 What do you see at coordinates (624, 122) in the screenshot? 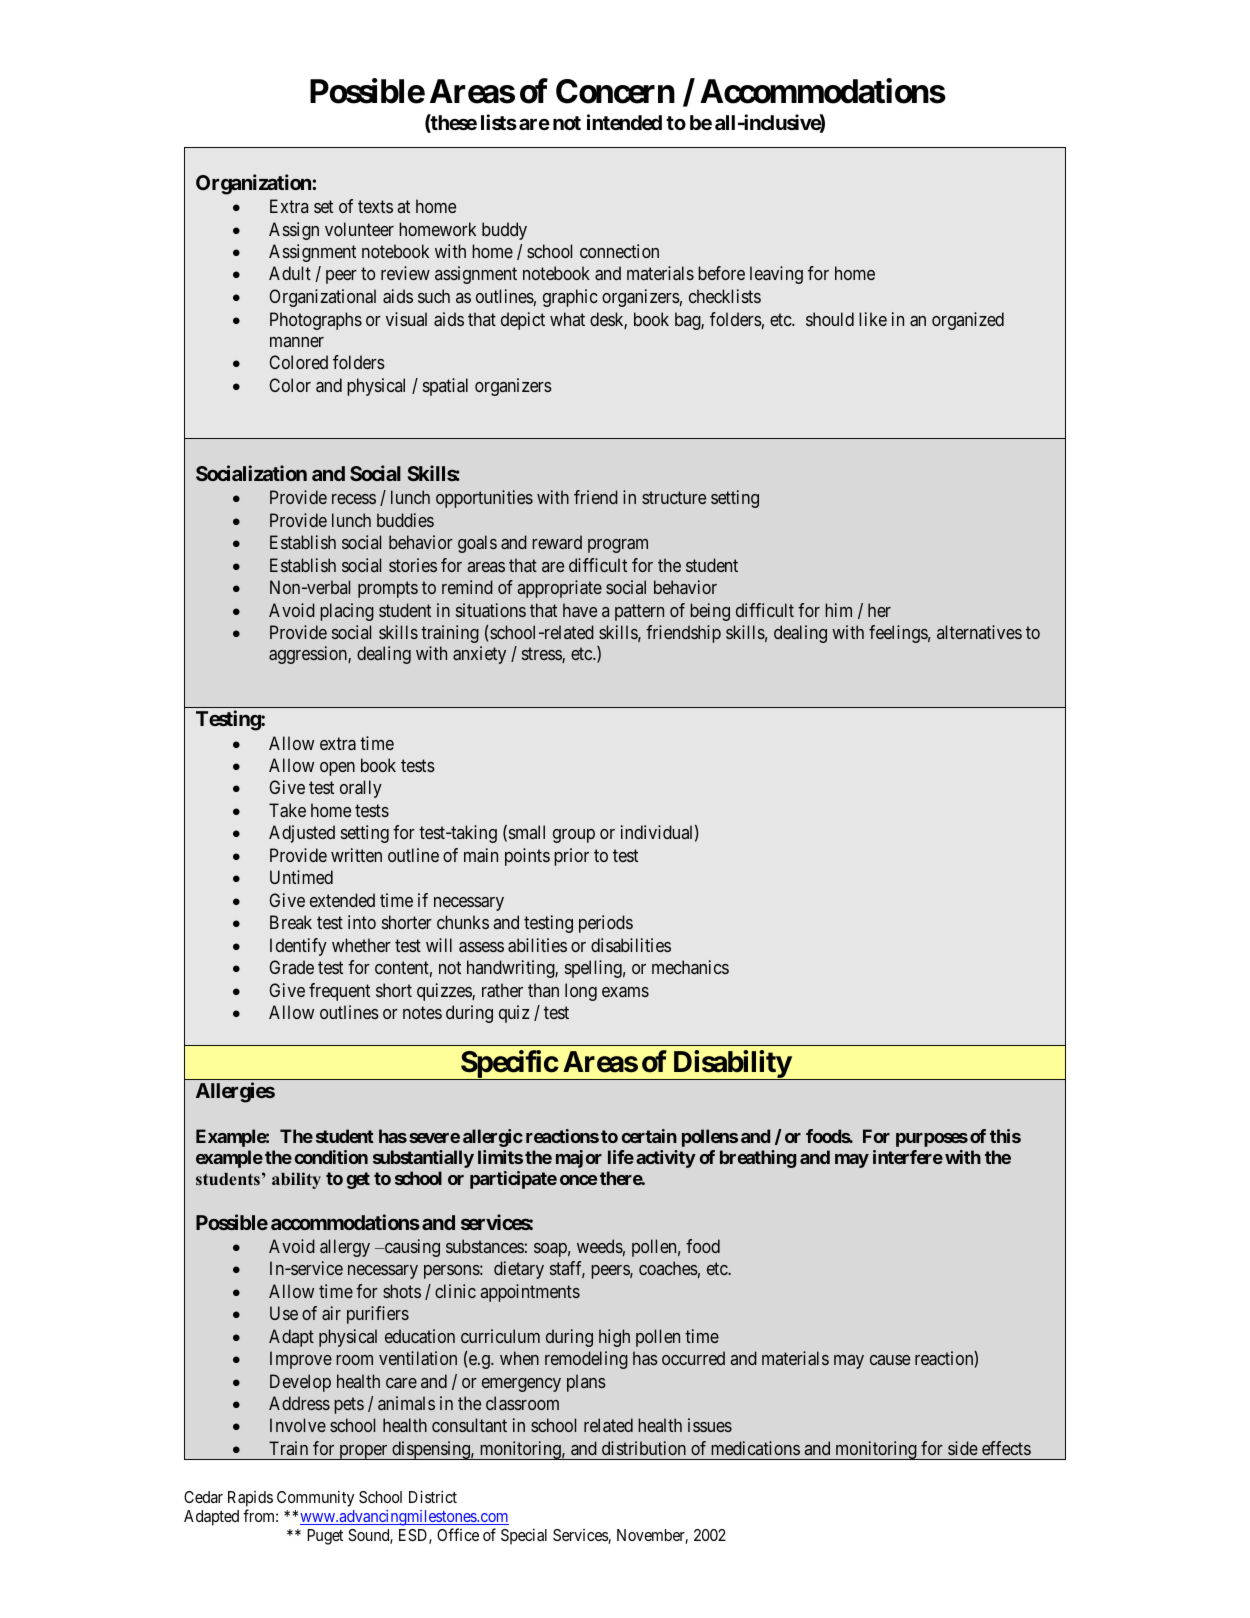
I see `intended` at bounding box center [624, 122].
